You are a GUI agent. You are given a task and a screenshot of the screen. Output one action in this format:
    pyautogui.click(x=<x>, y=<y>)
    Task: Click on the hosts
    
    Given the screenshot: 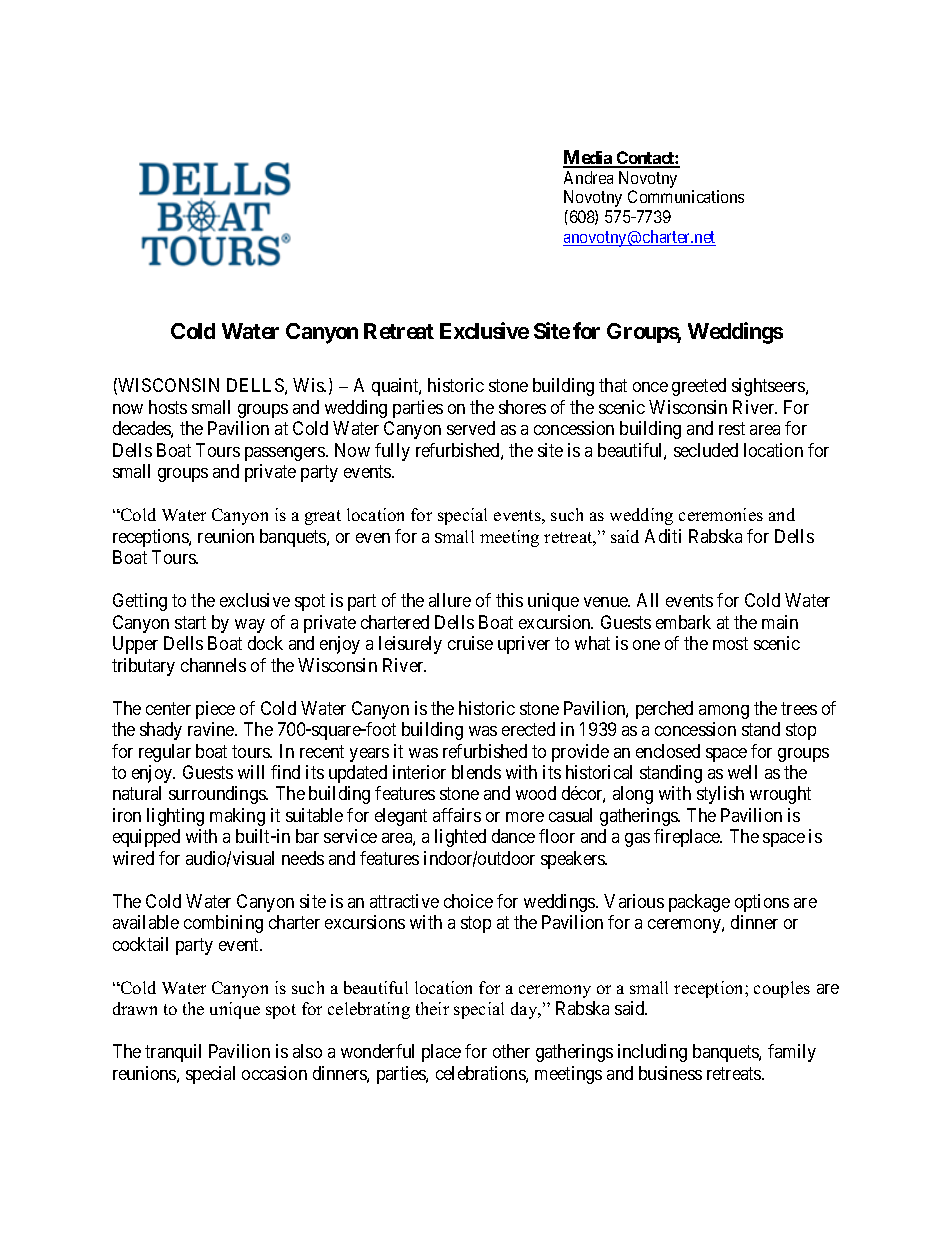 What is the action you would take?
    pyautogui.click(x=168, y=407)
